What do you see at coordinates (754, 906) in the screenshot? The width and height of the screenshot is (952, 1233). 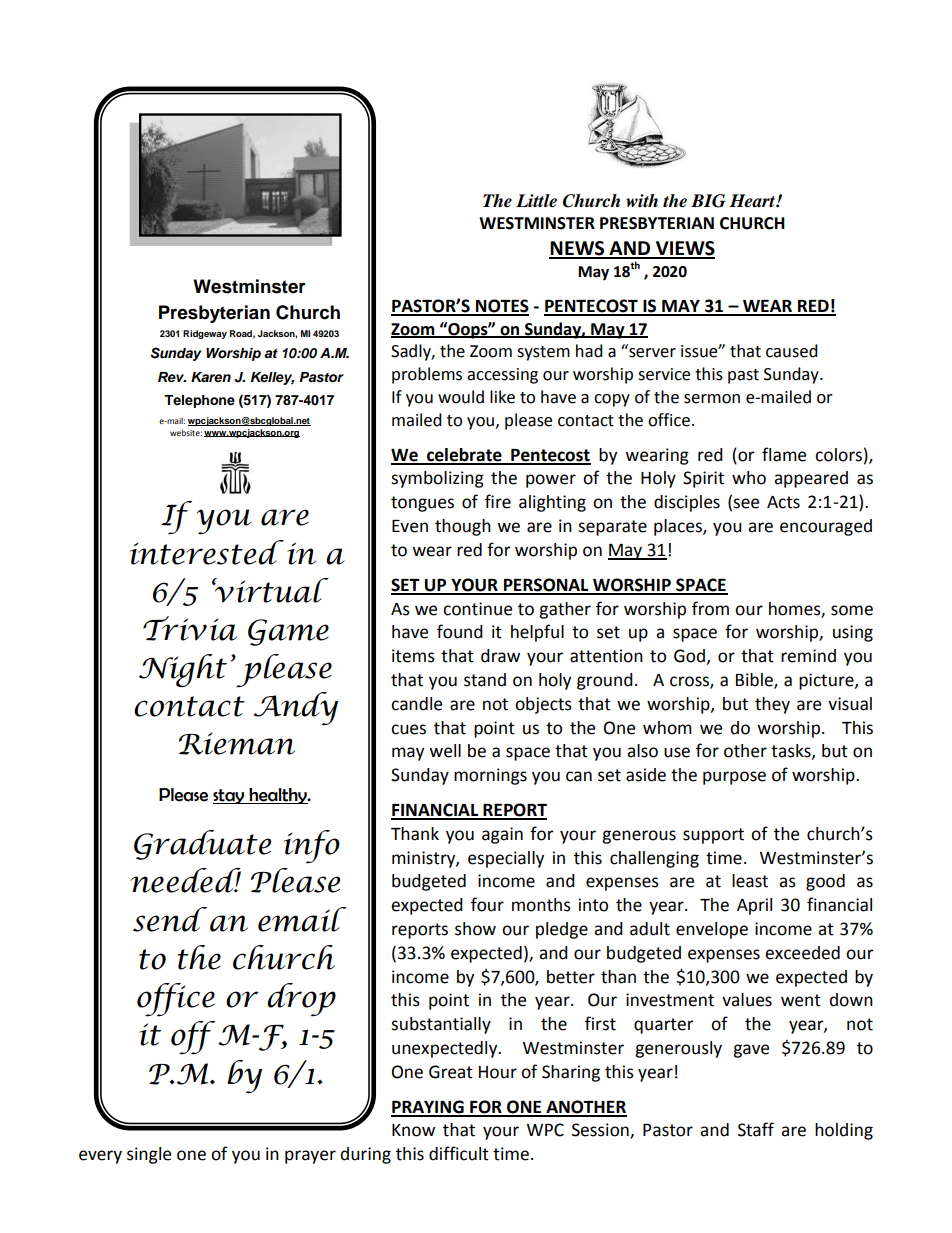 I see `April` at bounding box center [754, 906].
